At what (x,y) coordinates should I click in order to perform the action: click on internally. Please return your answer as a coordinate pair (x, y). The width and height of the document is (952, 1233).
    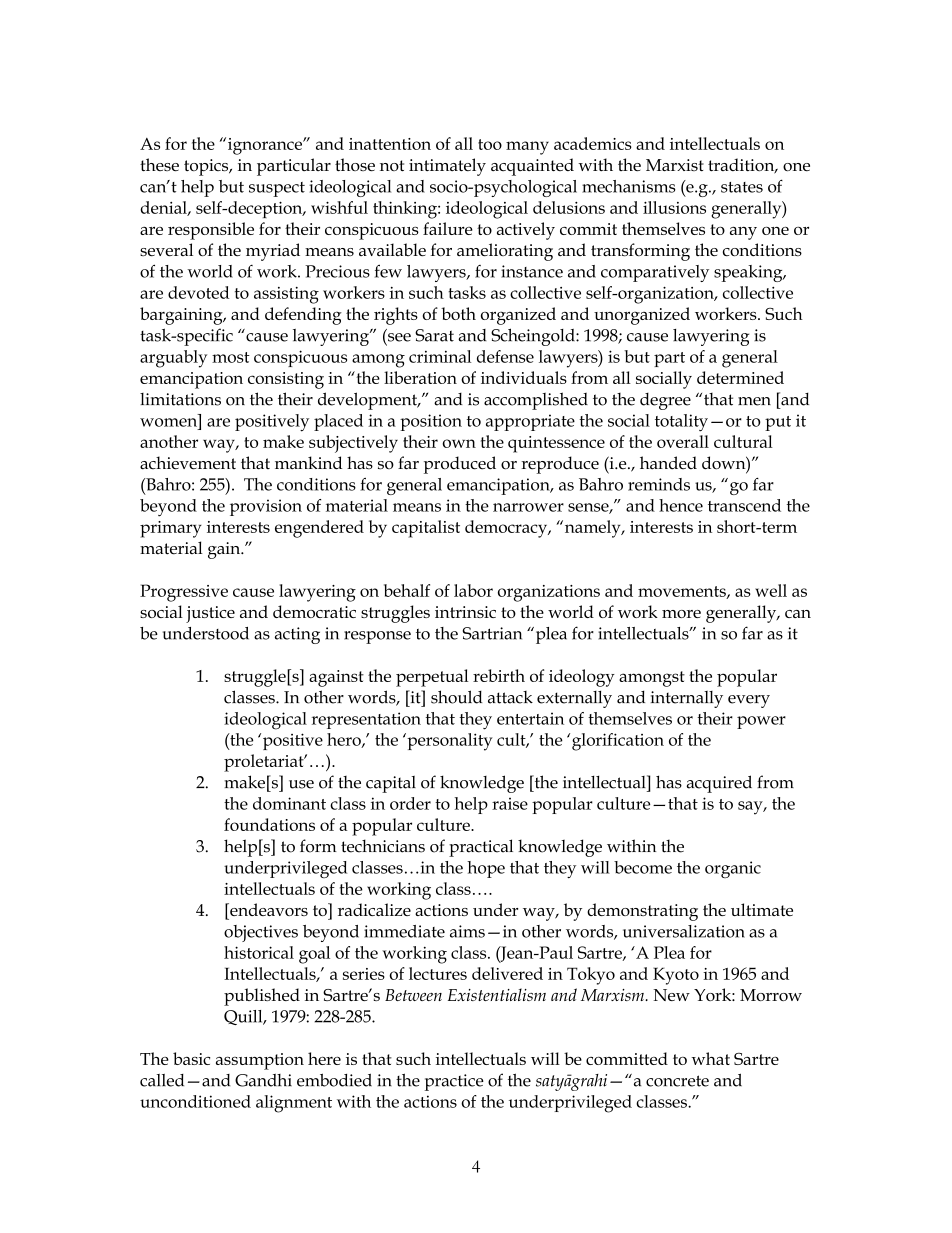
    Looking at the image, I should click on (687, 699).
